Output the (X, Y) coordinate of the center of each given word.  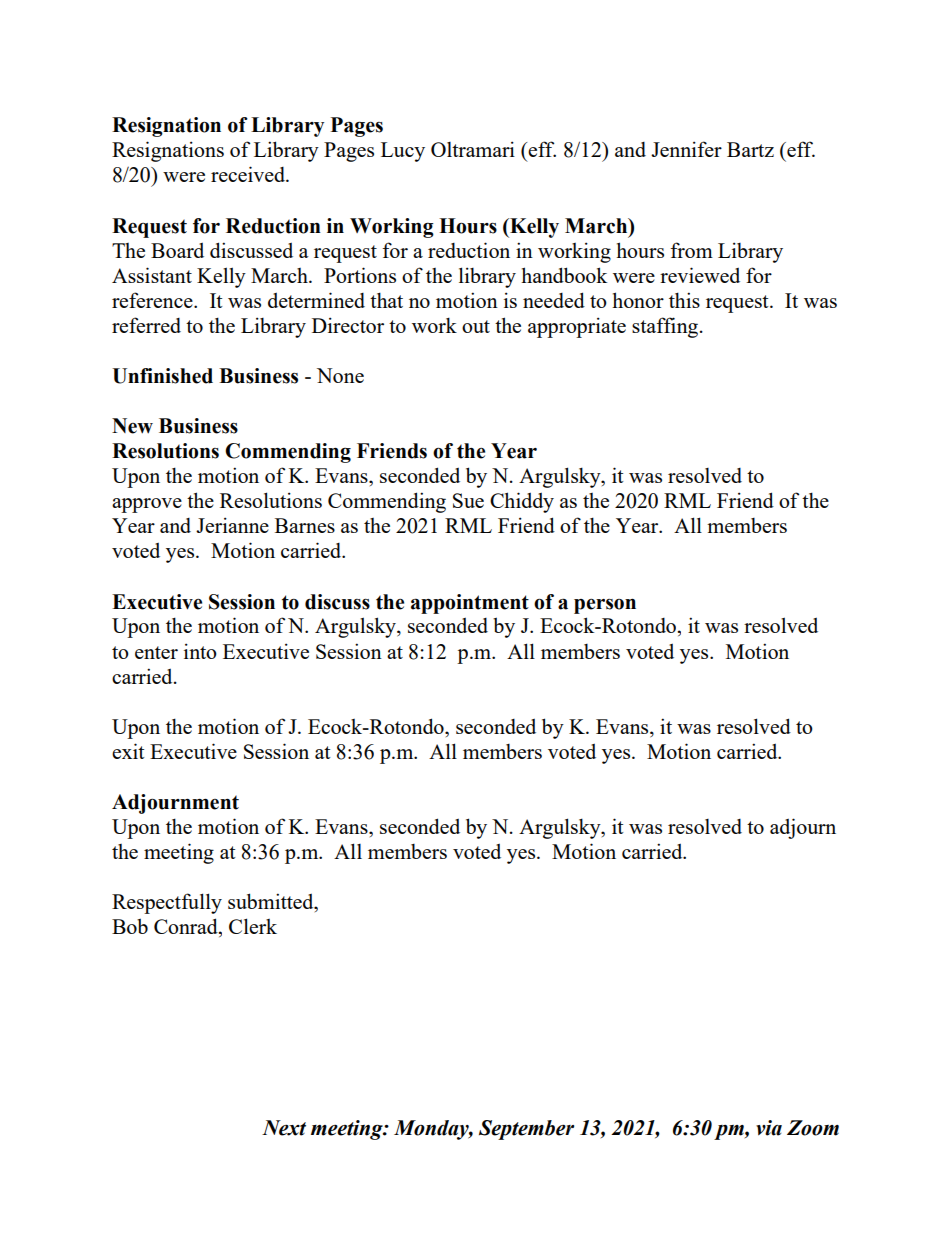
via (769, 1128)
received (249, 174)
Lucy (403, 152)
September (526, 1130)
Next (284, 1128)
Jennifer (686, 149)
